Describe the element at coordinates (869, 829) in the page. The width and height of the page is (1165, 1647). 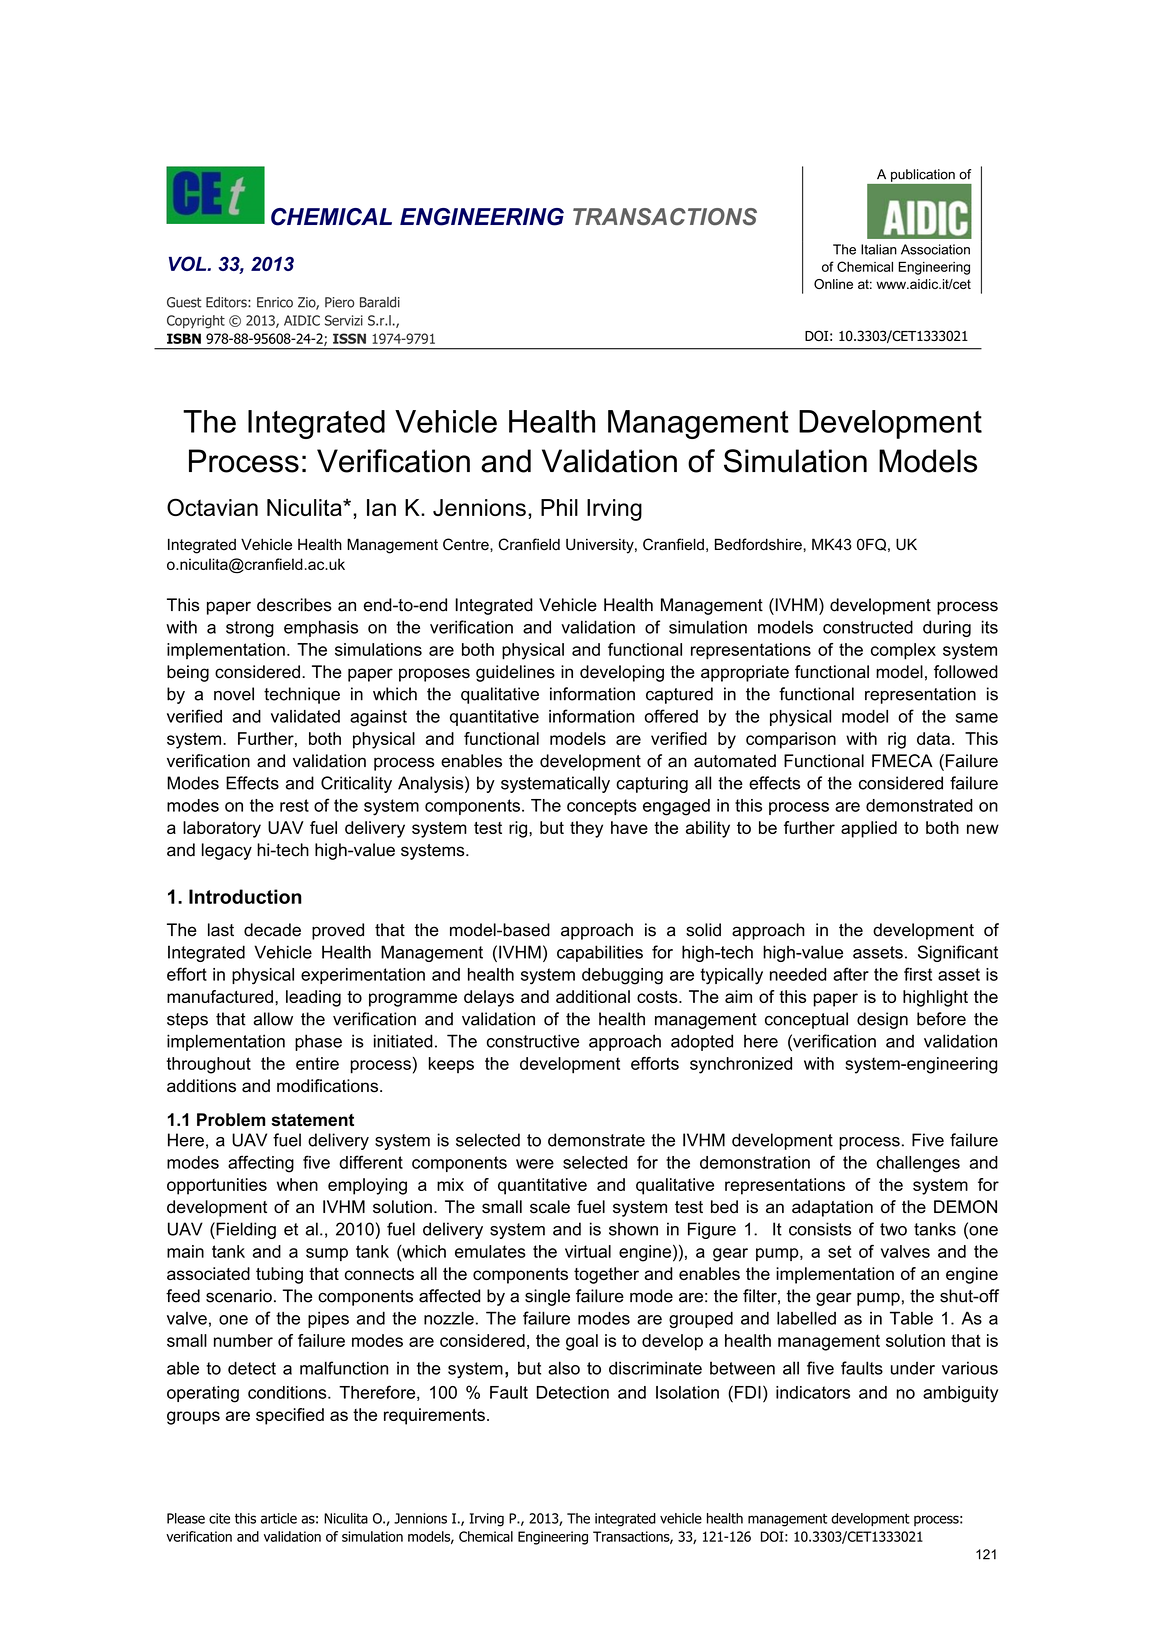
I see `applied` at that location.
